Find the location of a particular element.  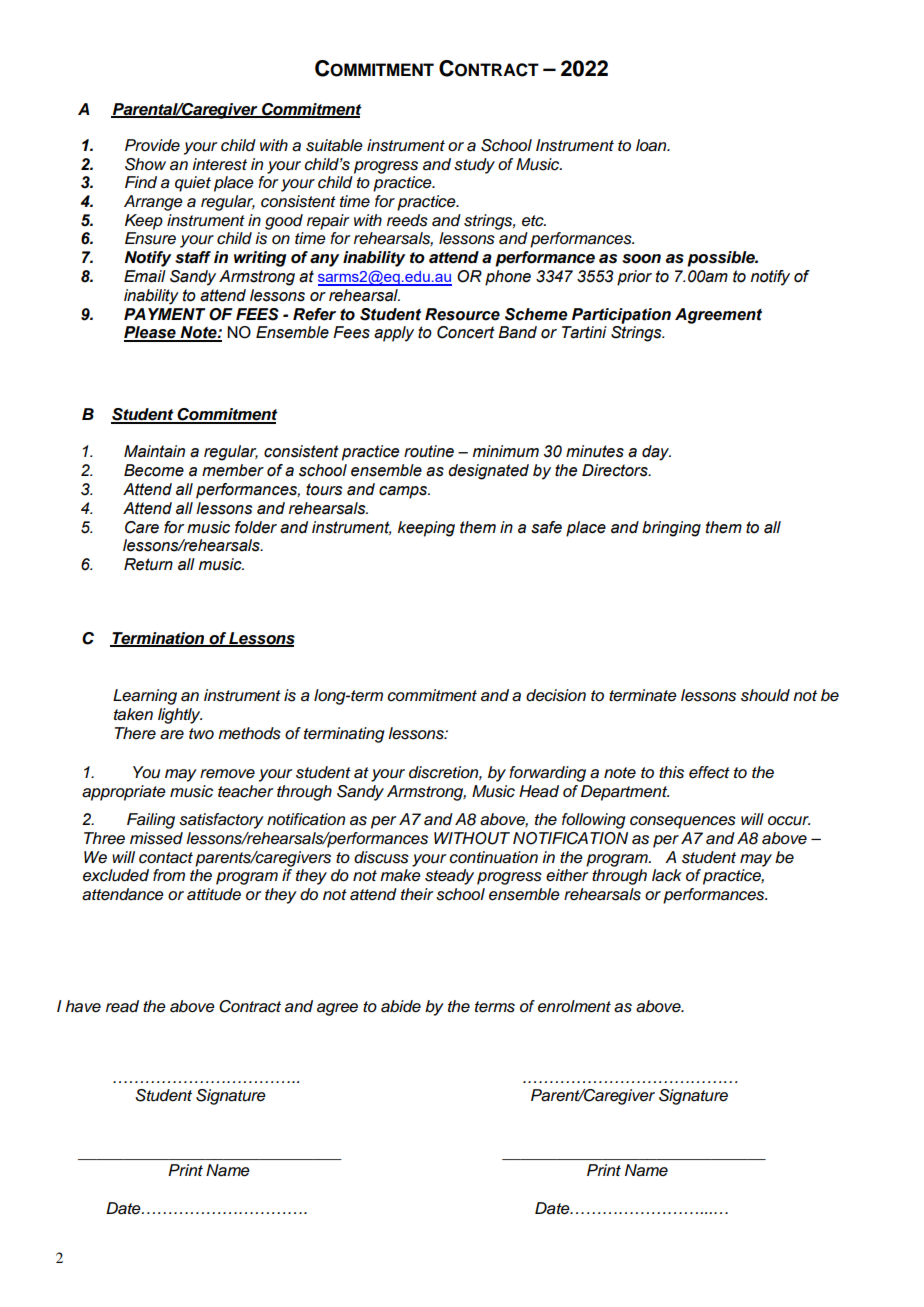

consequences is located at coordinates (683, 822).
